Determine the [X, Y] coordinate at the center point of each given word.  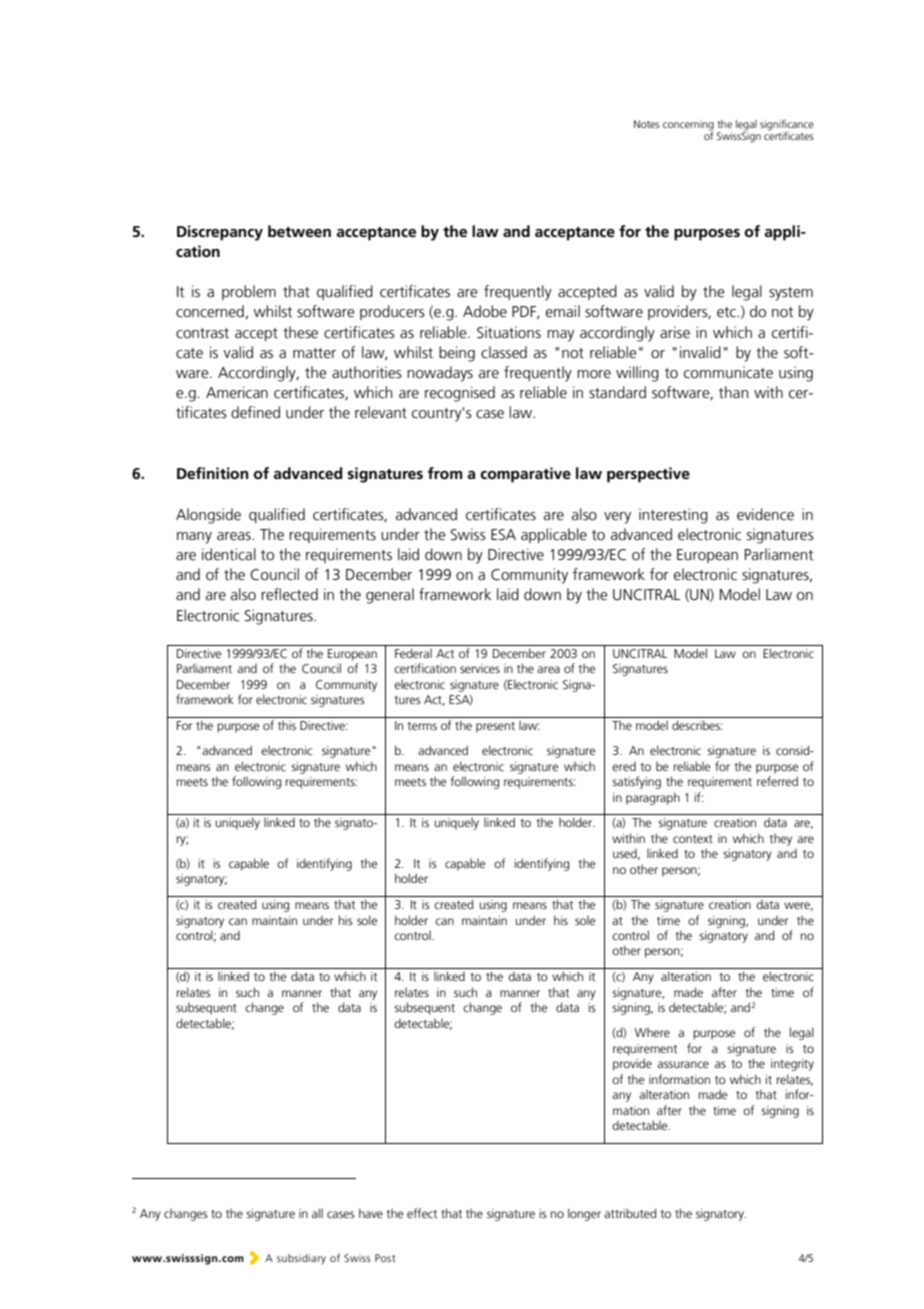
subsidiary [301, 1259]
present [495, 727]
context [693, 839]
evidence [765, 514]
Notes [647, 124]
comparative [525, 475]
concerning [688, 126]
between [299, 231]
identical [229, 554]
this [287, 725]
